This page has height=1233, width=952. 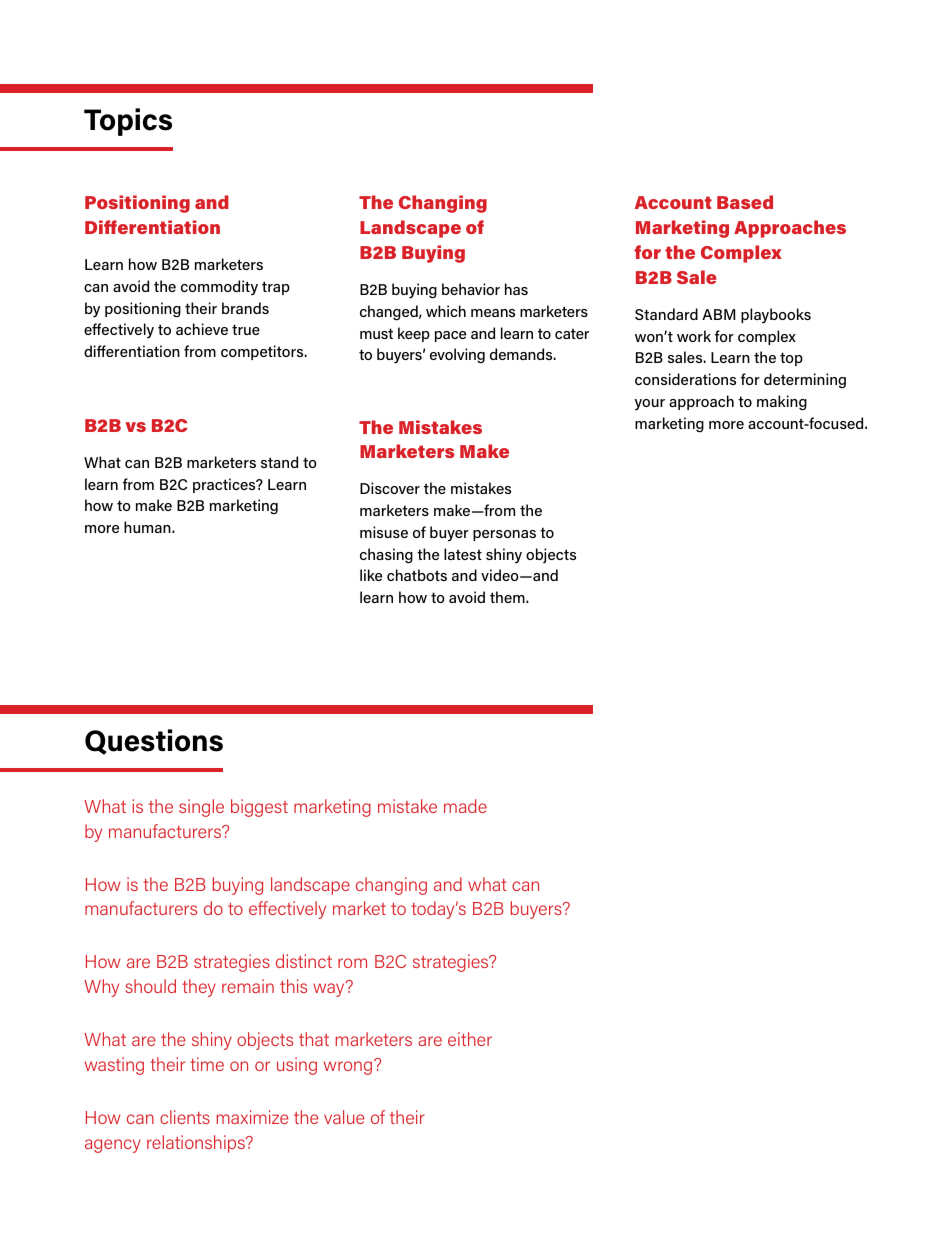 What do you see at coordinates (745, 202) in the page?
I see `Based` at bounding box center [745, 202].
